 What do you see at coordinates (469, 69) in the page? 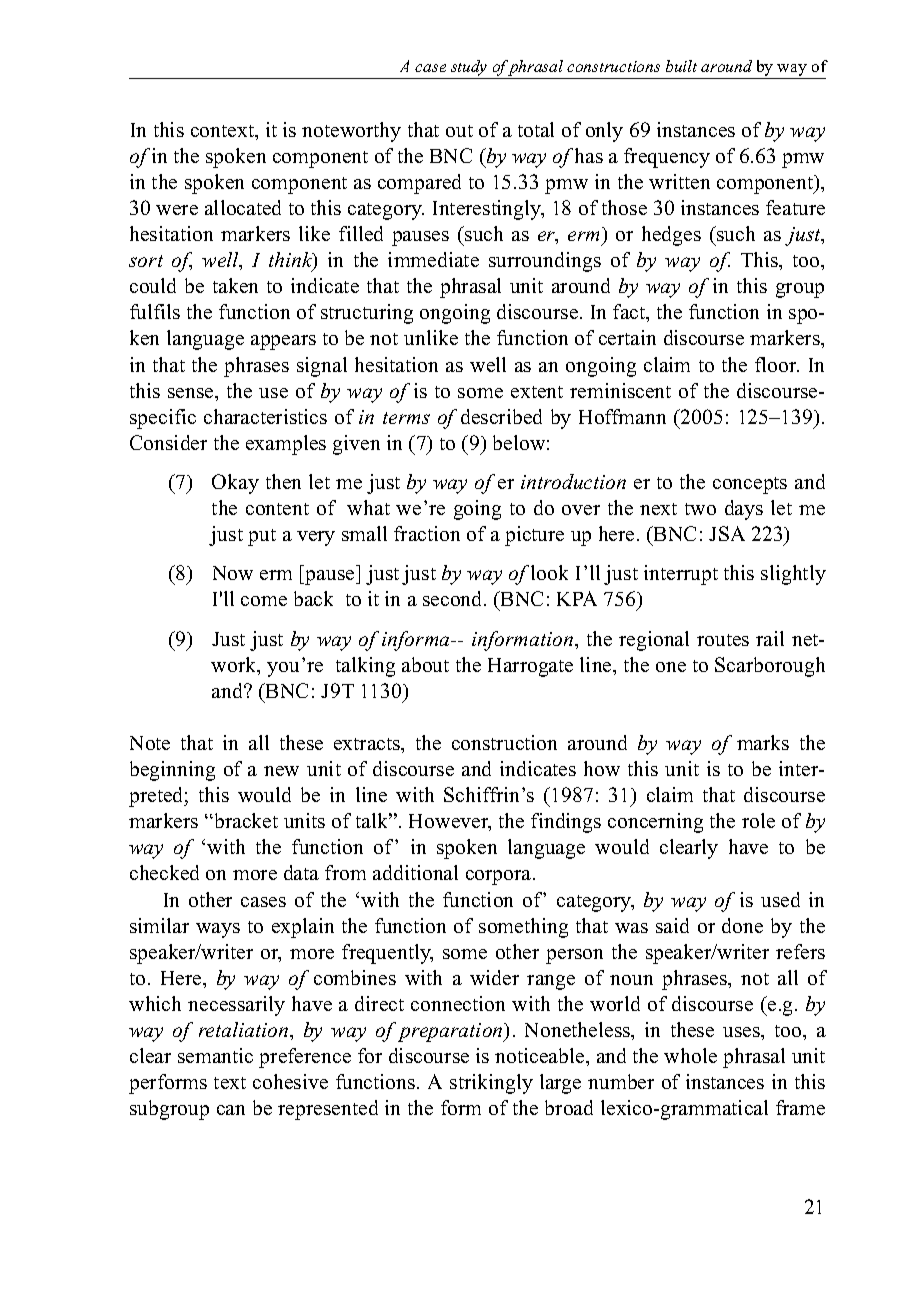
I see `study` at bounding box center [469, 69].
